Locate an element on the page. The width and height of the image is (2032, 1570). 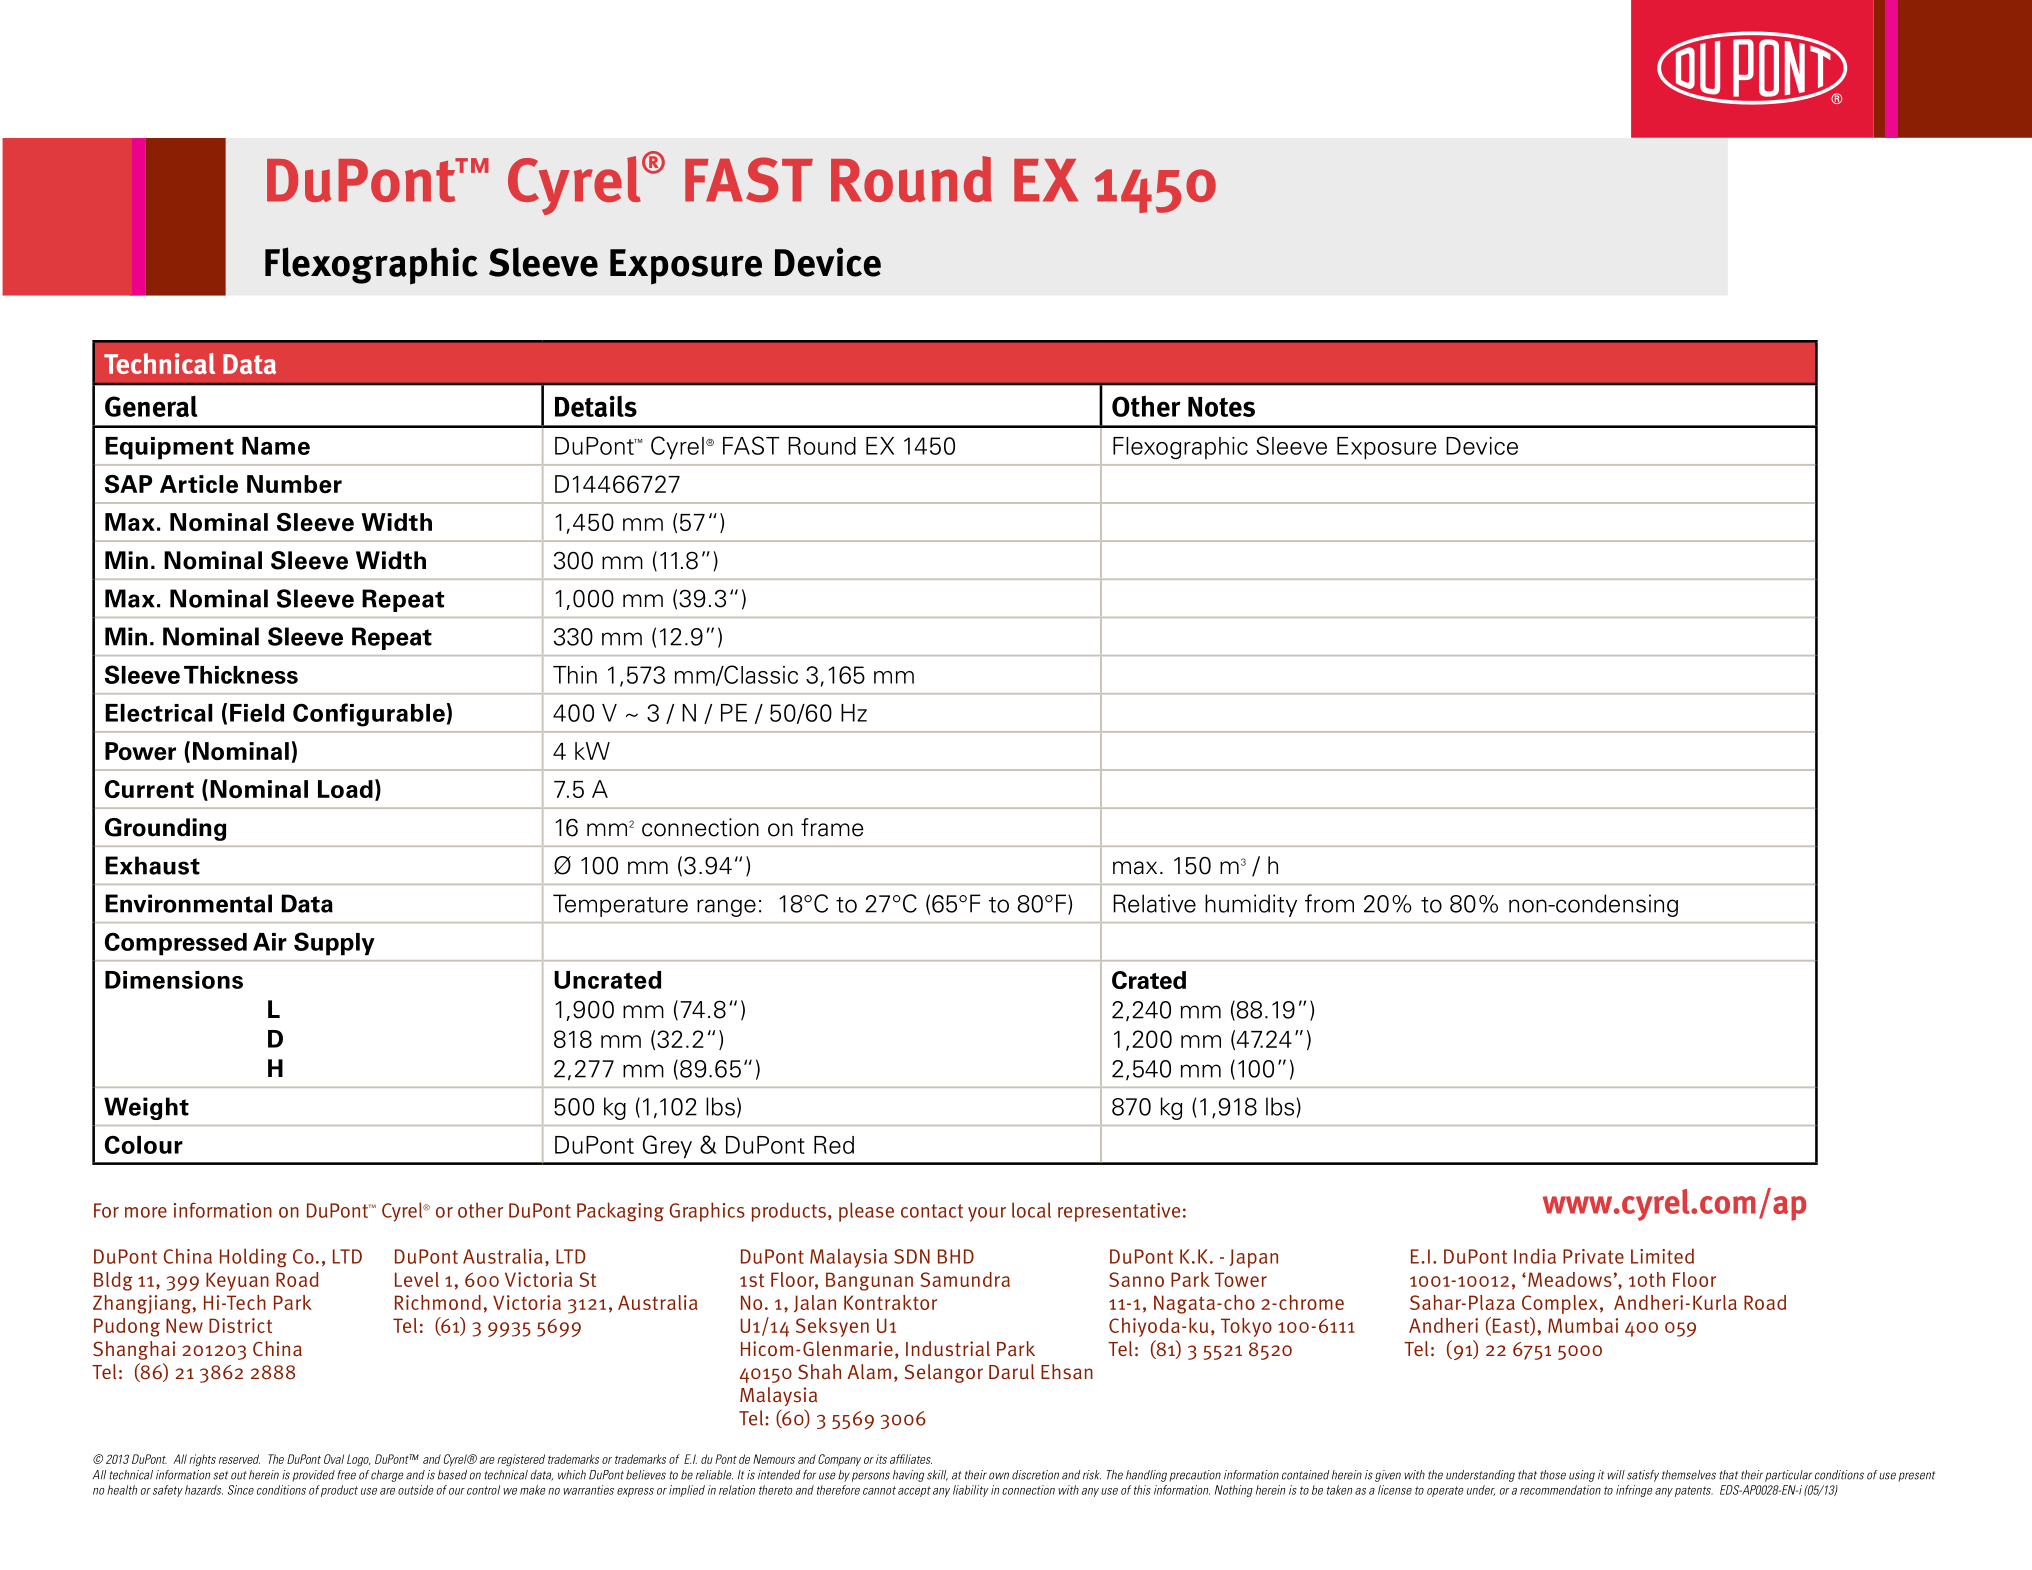
Name is located at coordinates (276, 446).
